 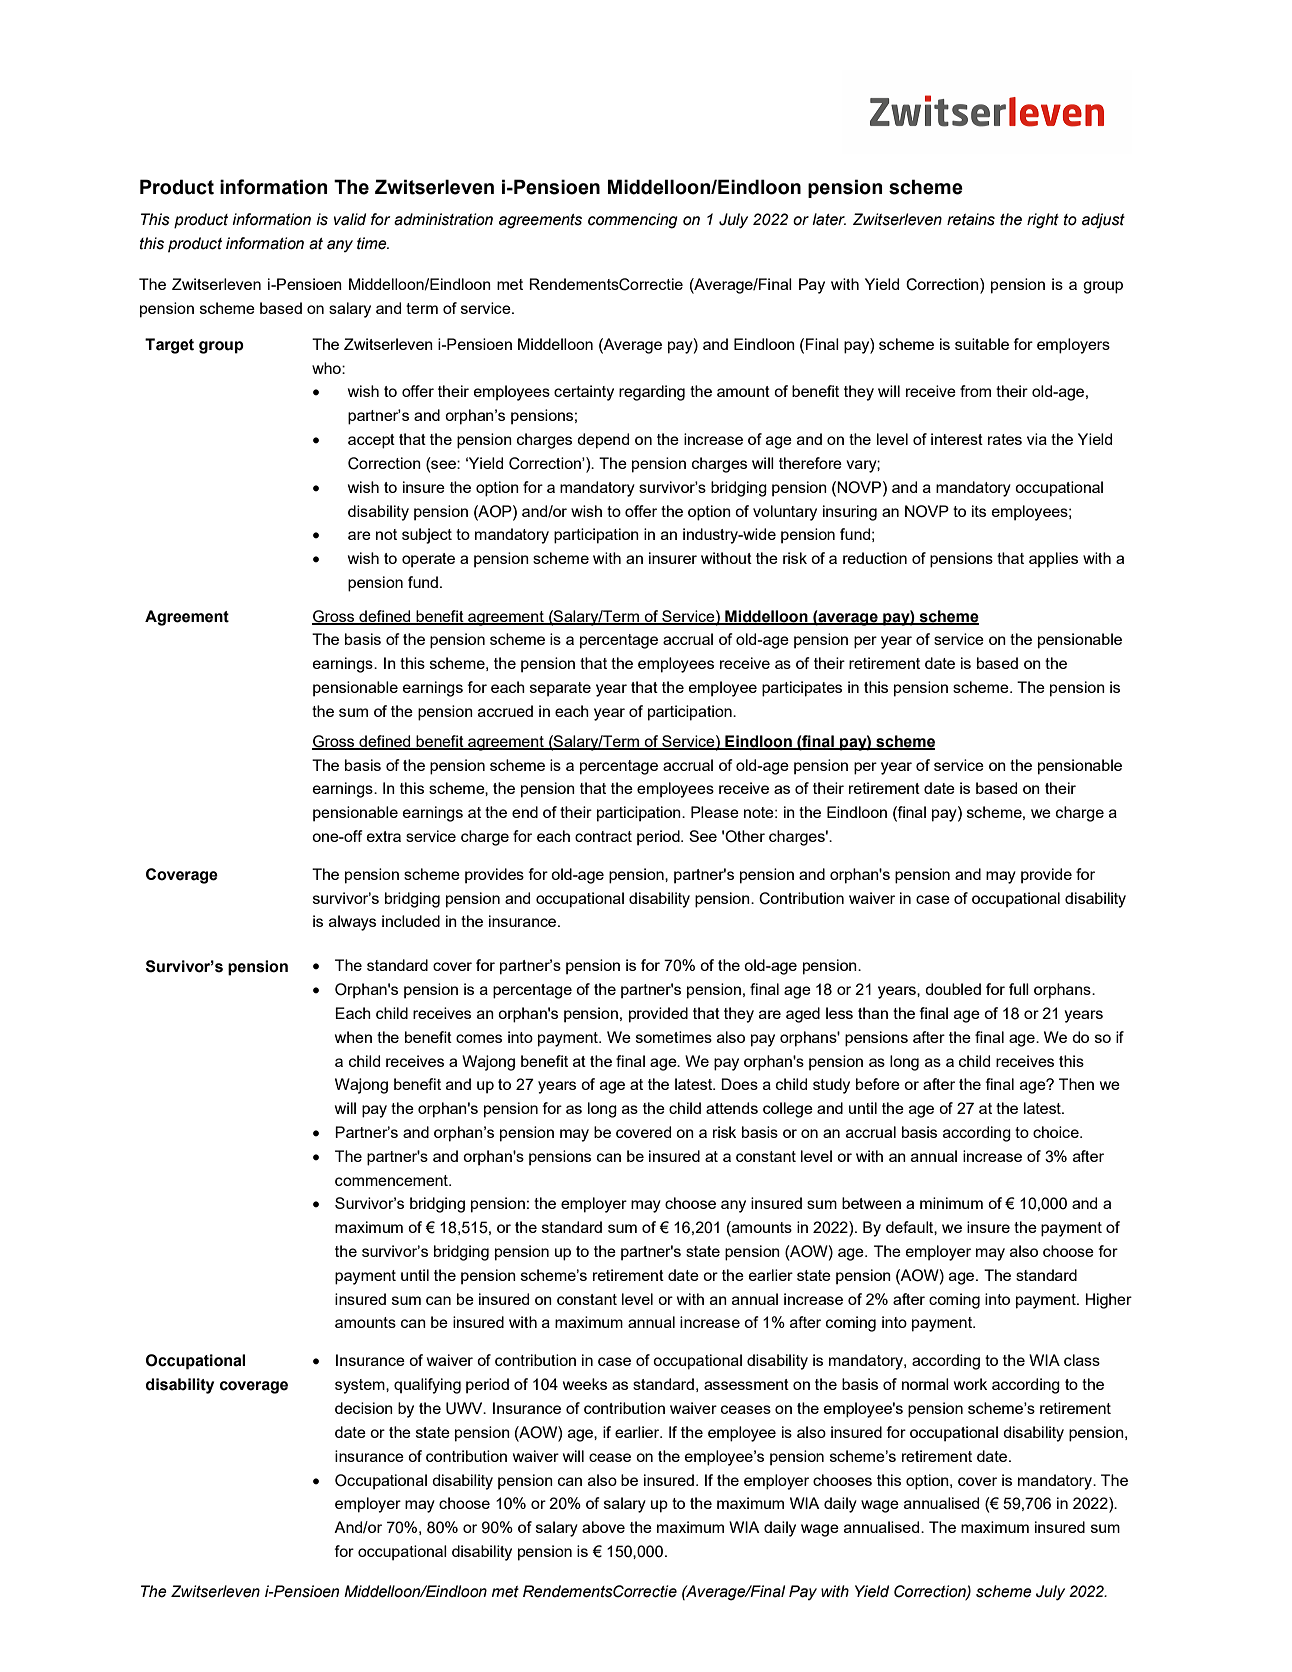 I want to click on retains, so click(x=971, y=219).
